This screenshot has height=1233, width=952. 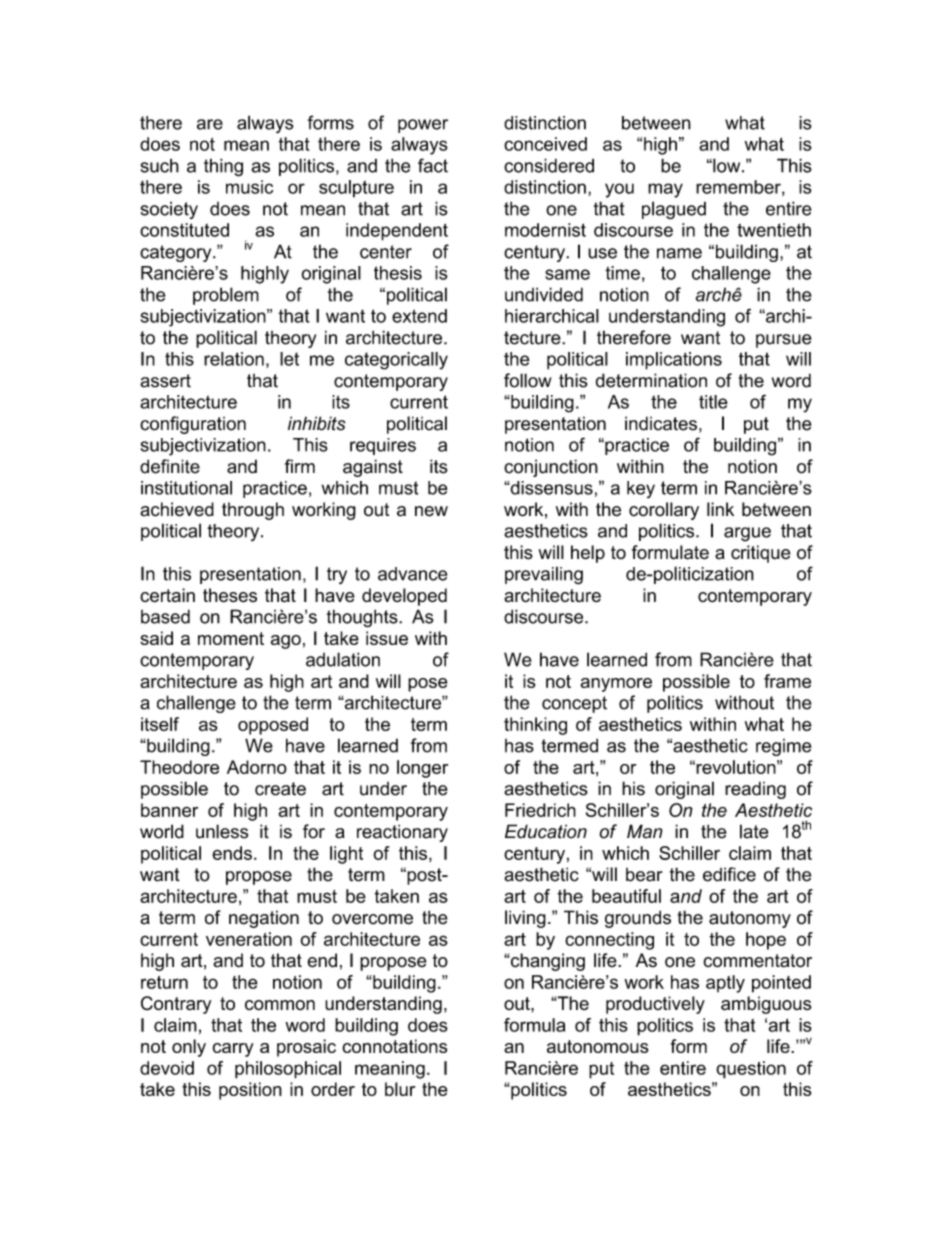 I want to click on blur, so click(x=400, y=1089).
